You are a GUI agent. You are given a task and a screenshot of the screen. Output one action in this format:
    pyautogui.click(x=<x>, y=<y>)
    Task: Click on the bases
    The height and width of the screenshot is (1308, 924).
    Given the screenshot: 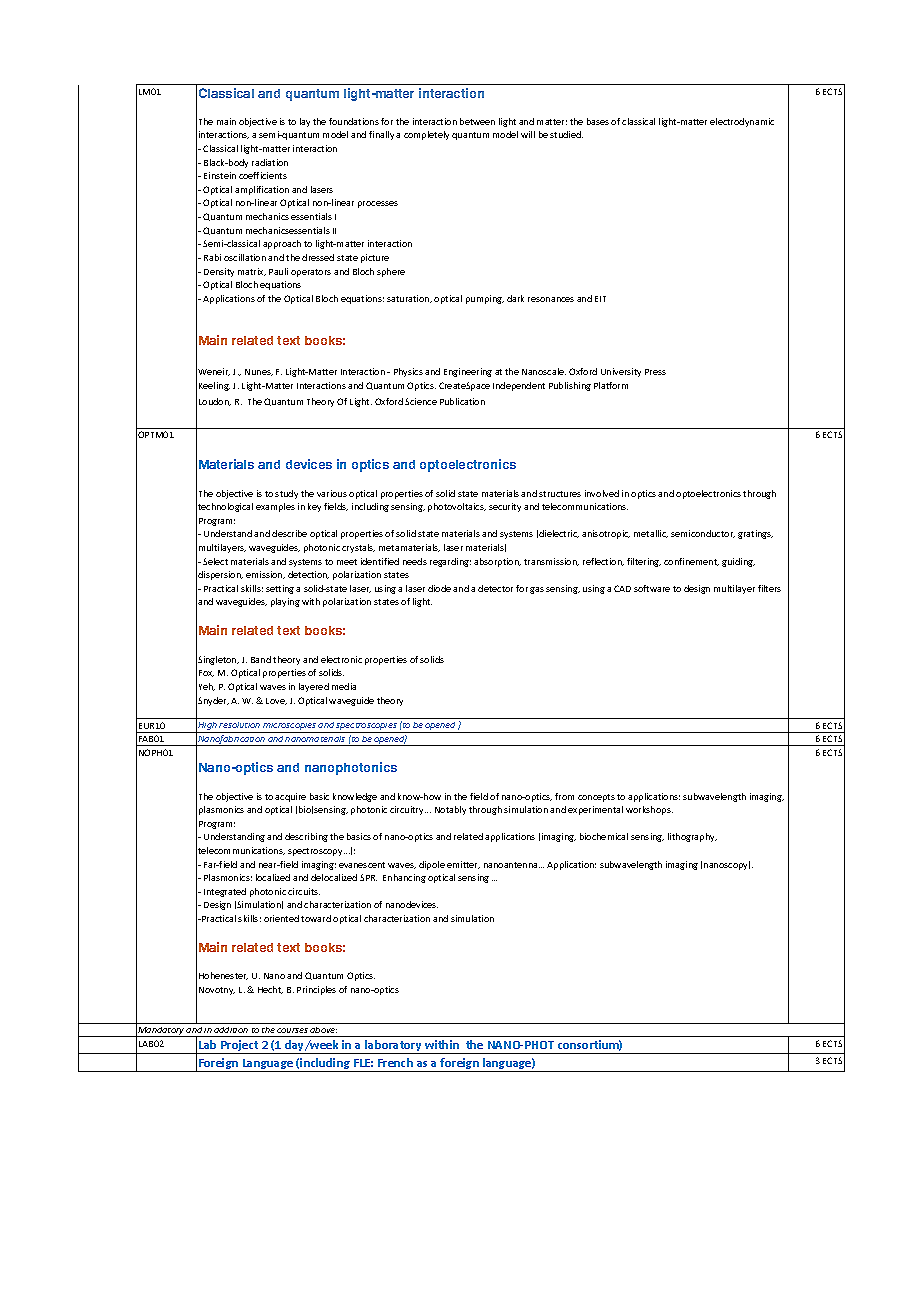 What is the action you would take?
    pyautogui.click(x=598, y=121)
